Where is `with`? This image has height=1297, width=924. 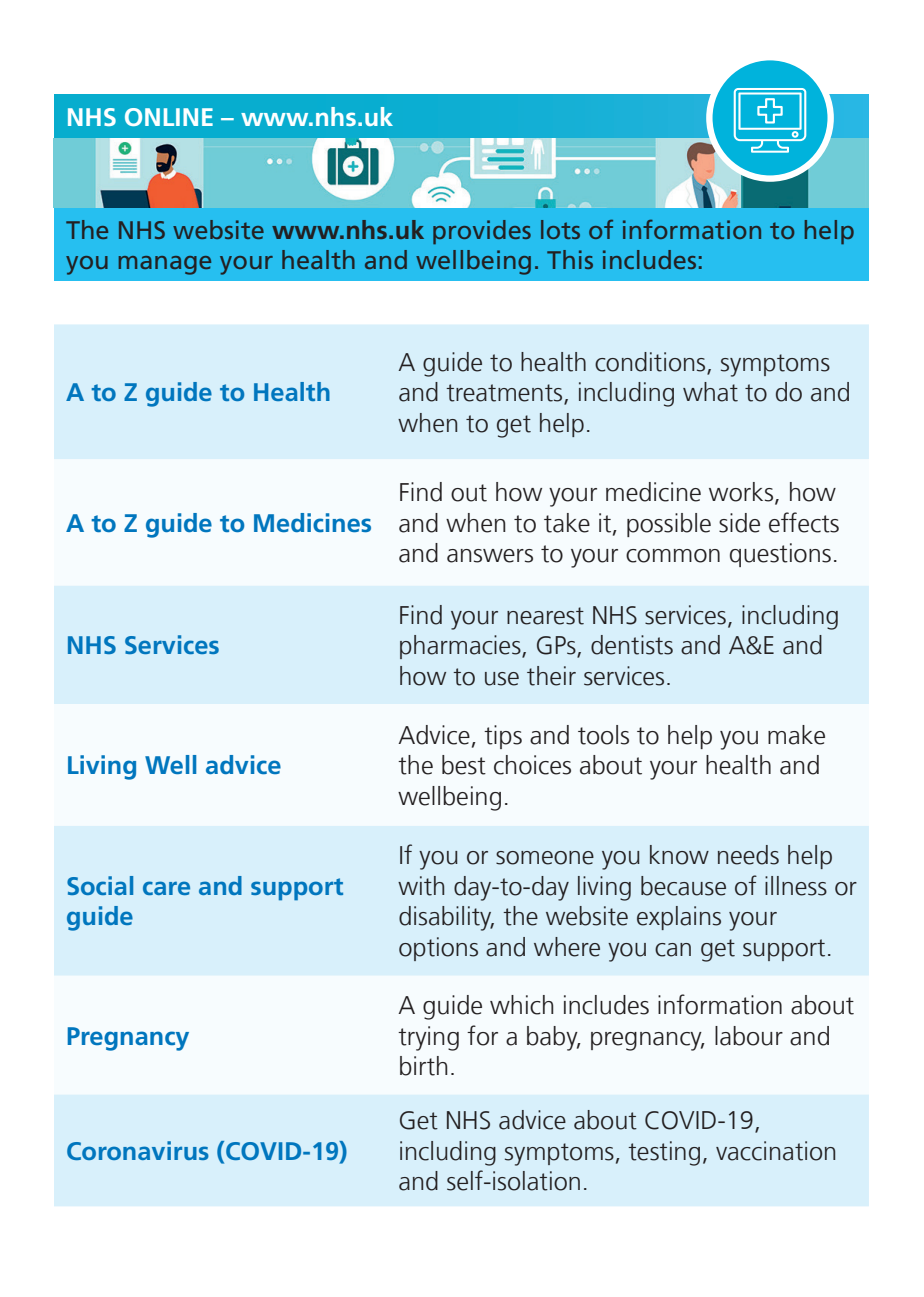 with is located at coordinates (421, 886).
